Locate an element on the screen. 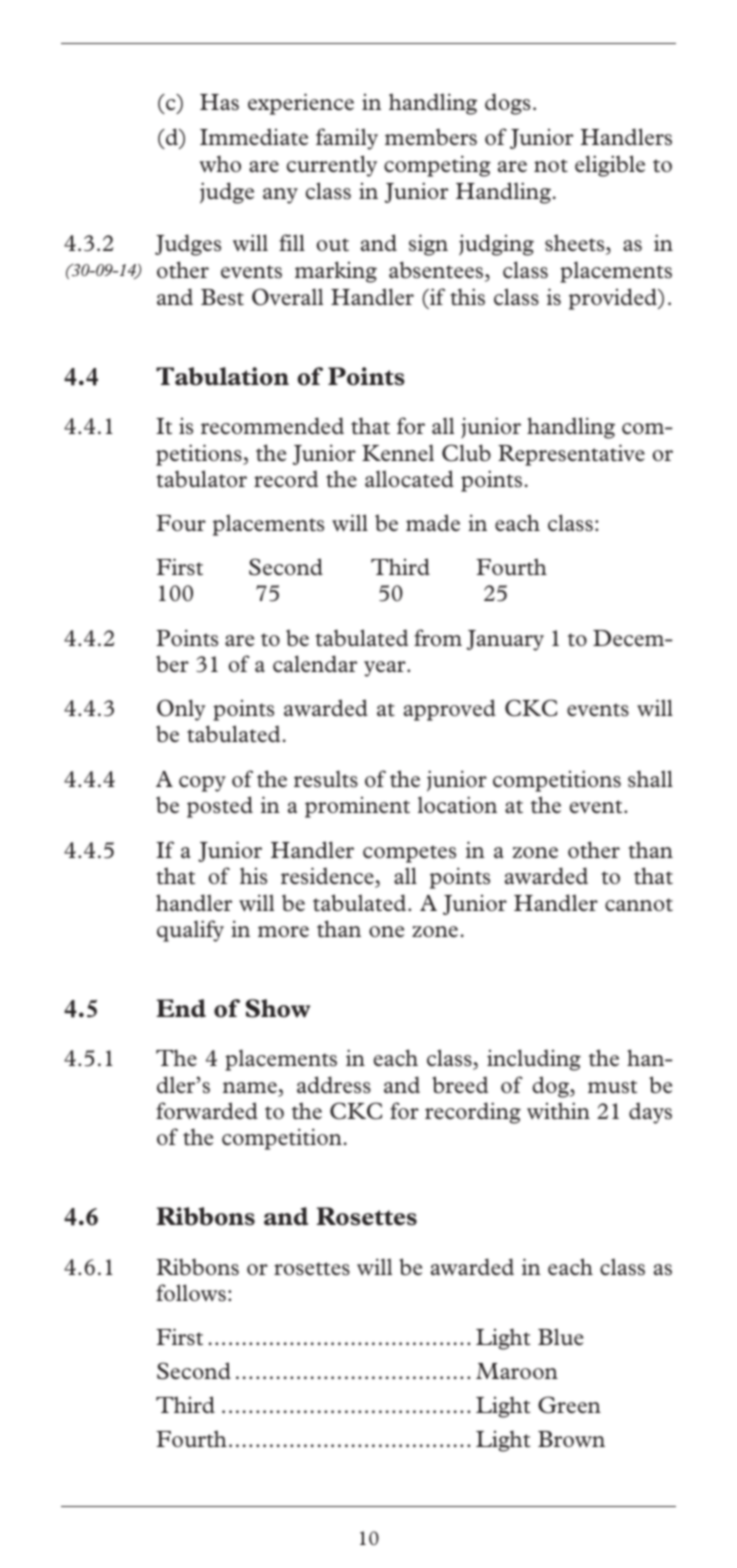 Image resolution: width=737 pixels, height=1568 pixels. Blue is located at coordinates (561, 1337).
